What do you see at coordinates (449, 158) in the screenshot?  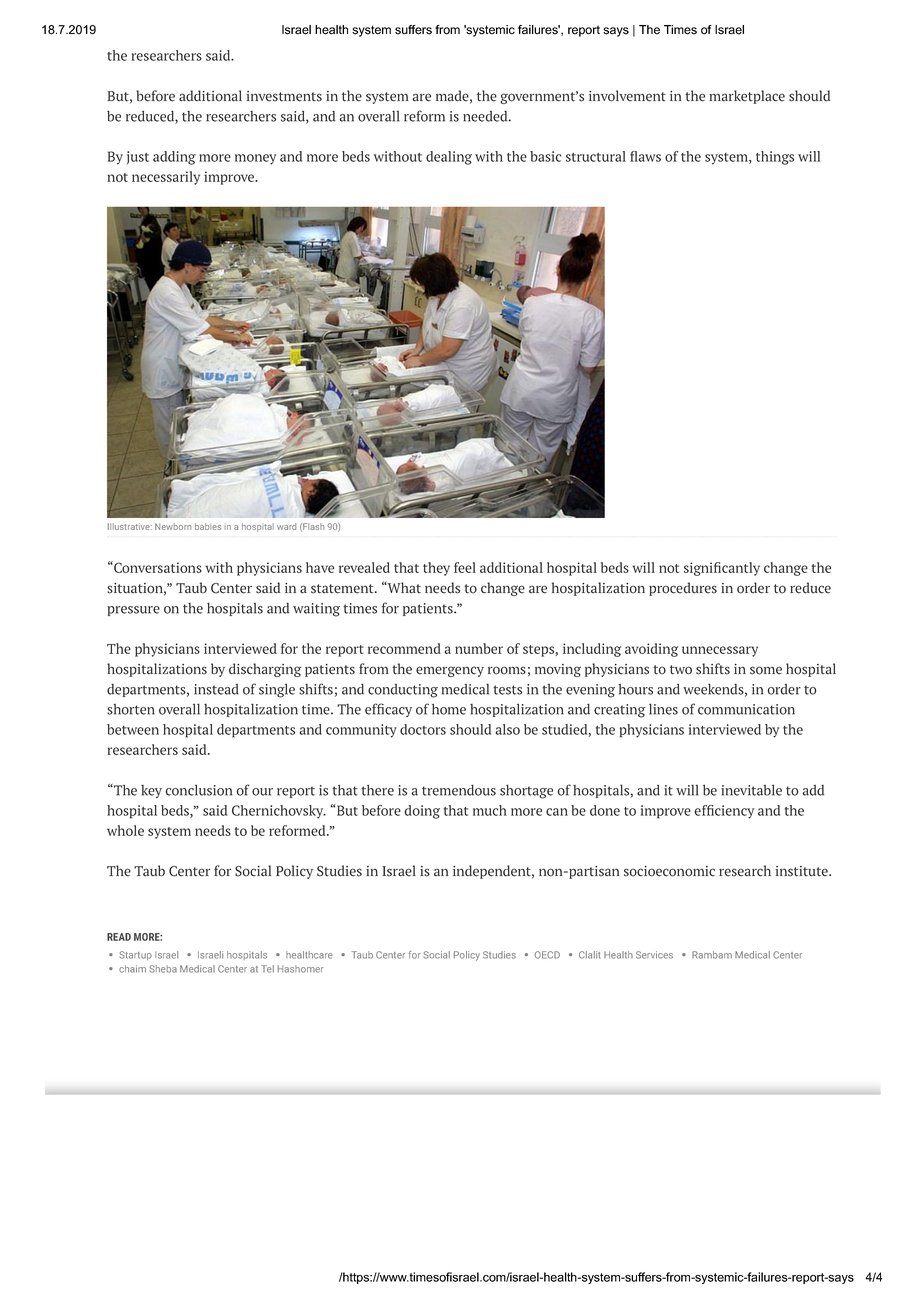 I see `dealing` at bounding box center [449, 158].
